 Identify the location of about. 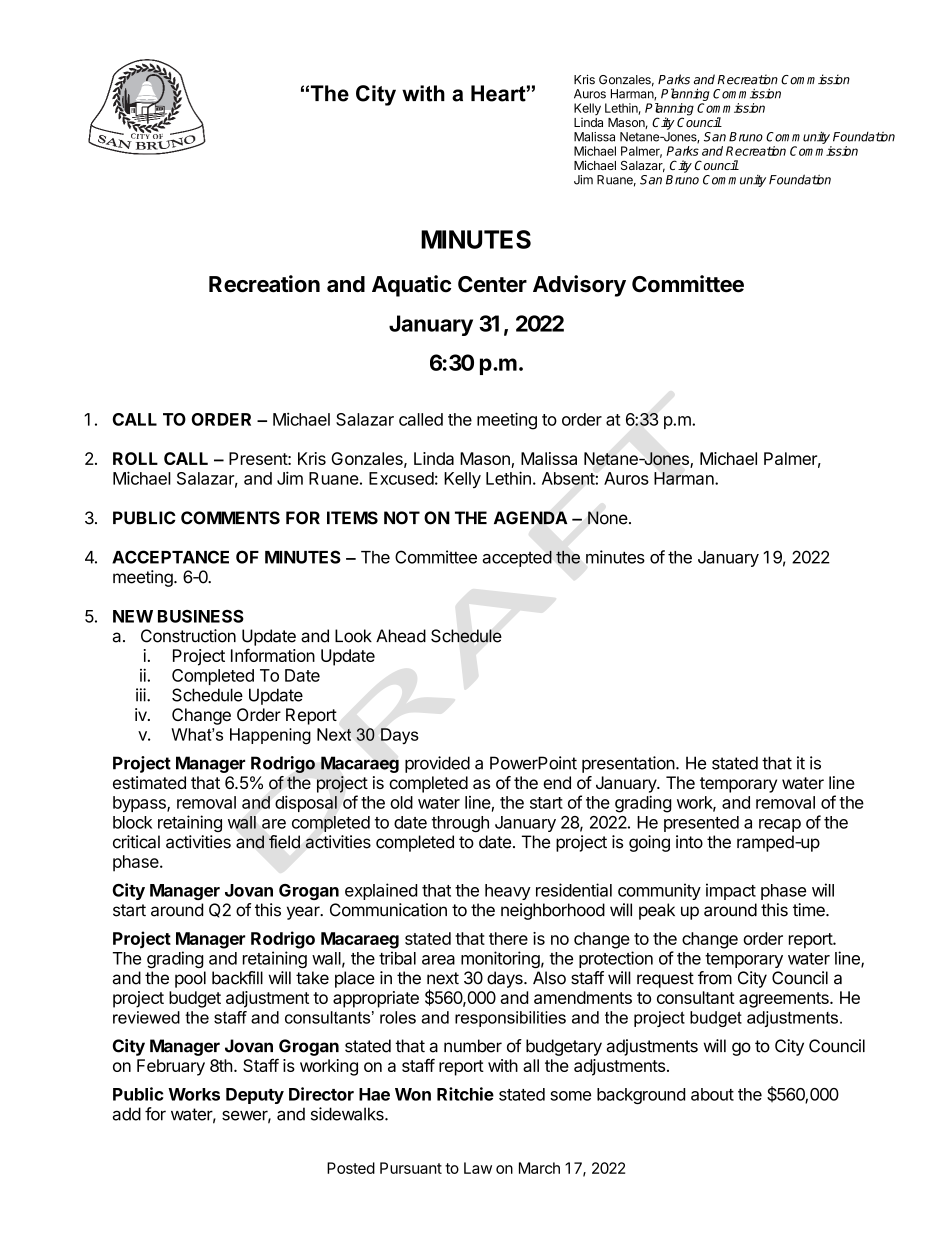
(712, 1094).
